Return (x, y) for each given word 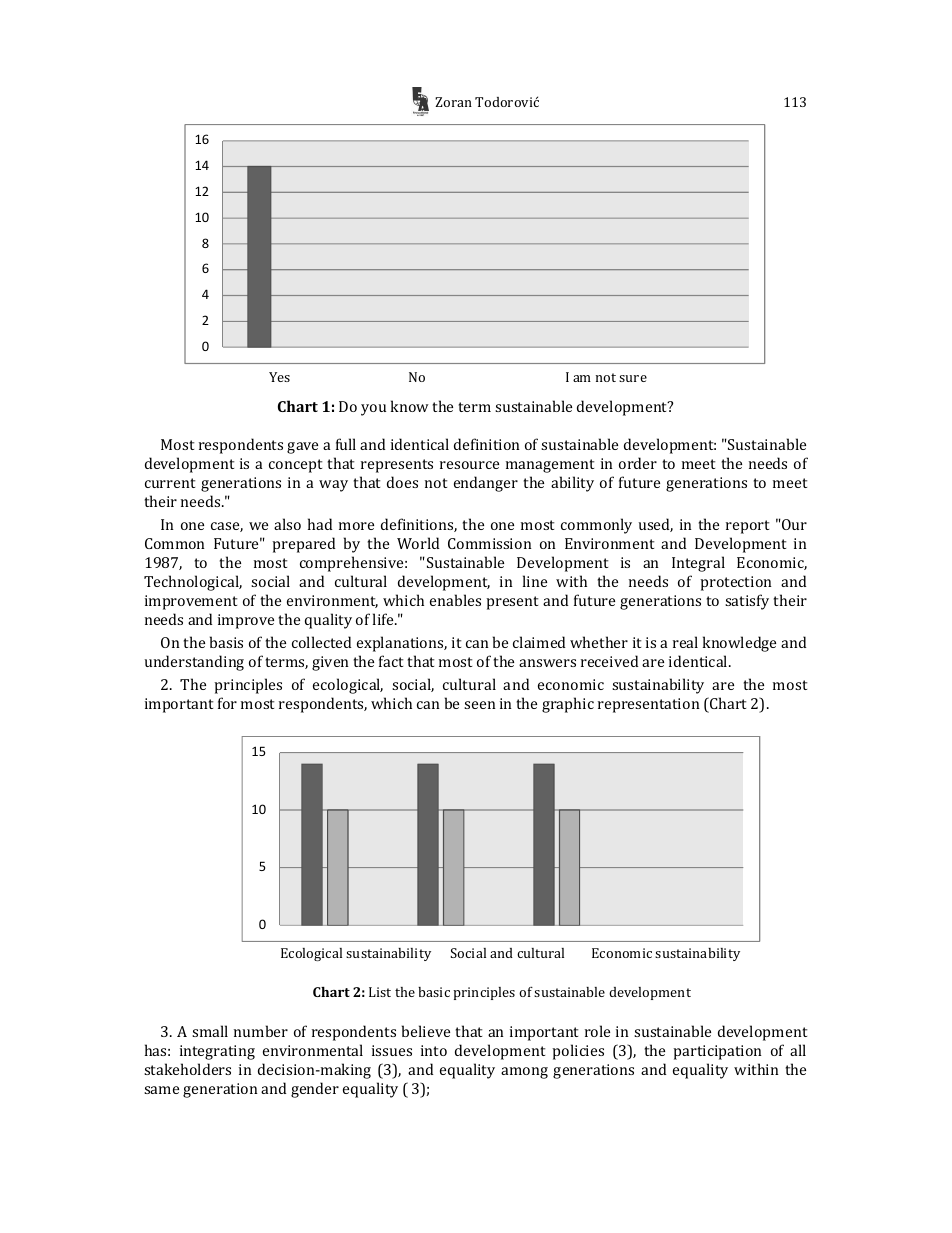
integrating (217, 1052)
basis (226, 642)
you (373, 410)
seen (480, 705)
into (434, 1050)
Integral (698, 564)
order (638, 463)
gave (302, 448)
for (227, 703)
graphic (568, 705)
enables (455, 600)
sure (633, 378)
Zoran (453, 102)
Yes (279, 377)
